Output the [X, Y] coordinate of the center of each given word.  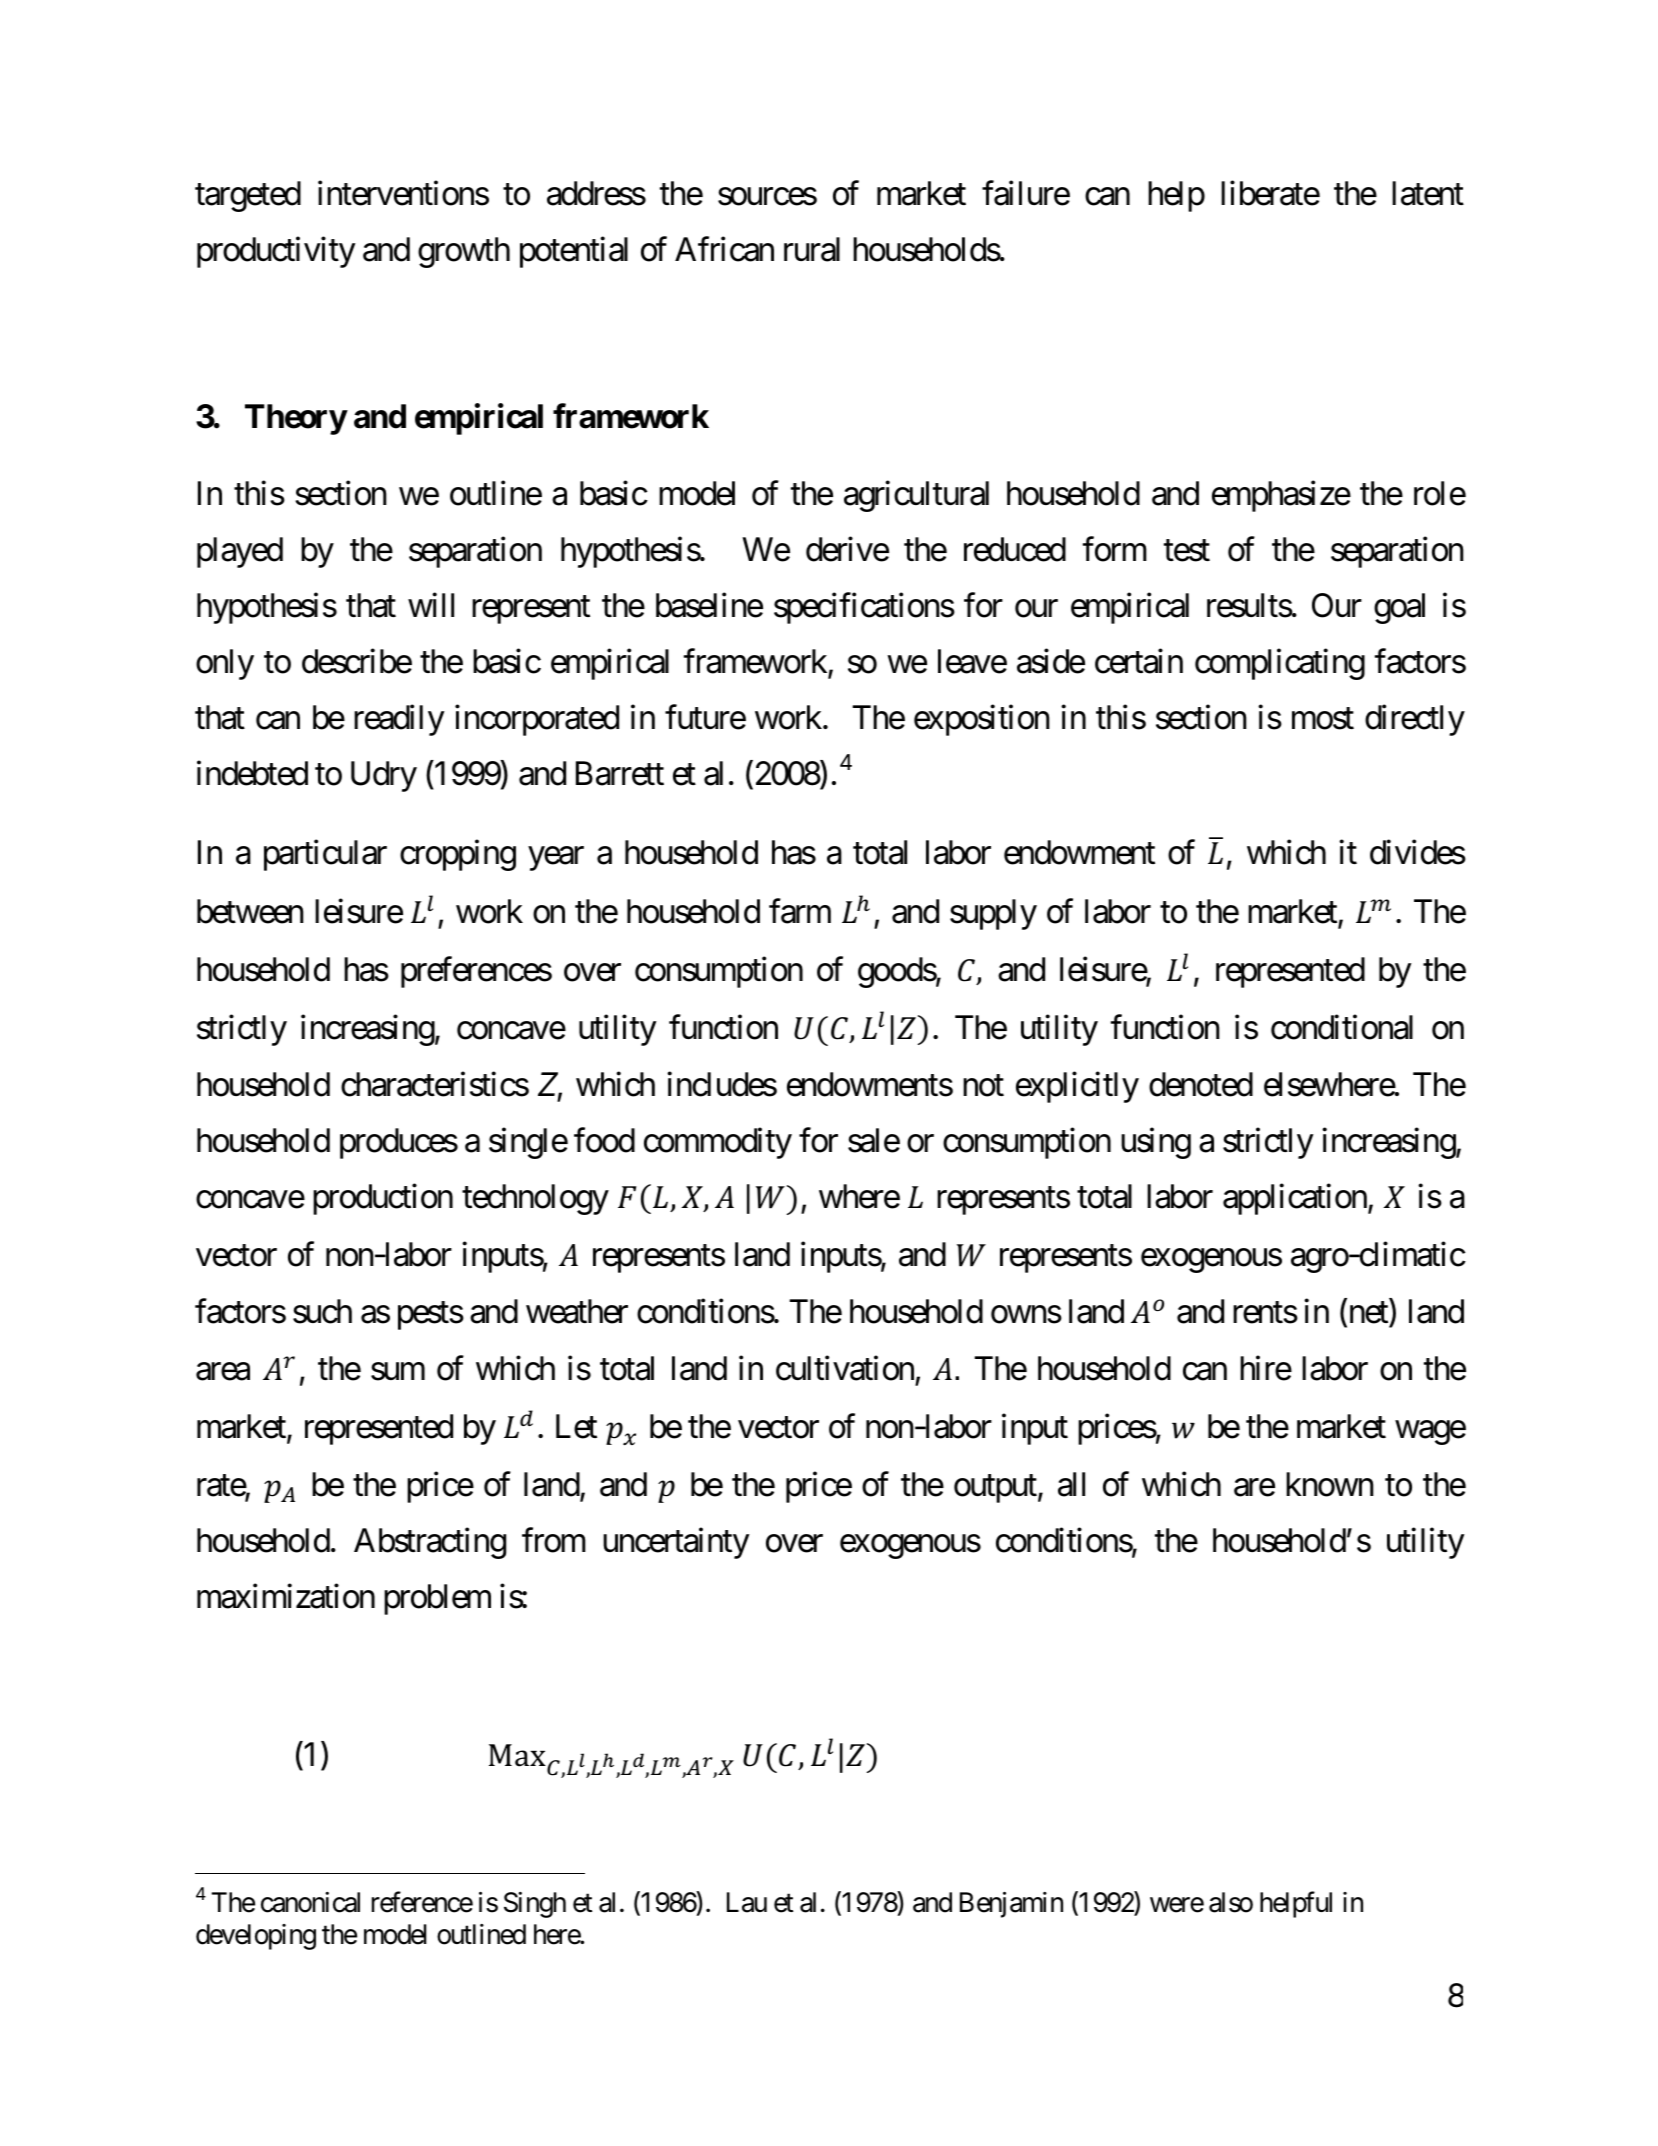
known [1330, 1484]
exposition [982, 720]
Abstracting [430, 1543]
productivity [276, 252]
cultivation [845, 1368]
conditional [1342, 1027]
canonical [310, 1902]
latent [1428, 193]
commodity [718, 1143]
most [1323, 719]
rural [812, 249]
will [431, 605]
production [383, 1199]
